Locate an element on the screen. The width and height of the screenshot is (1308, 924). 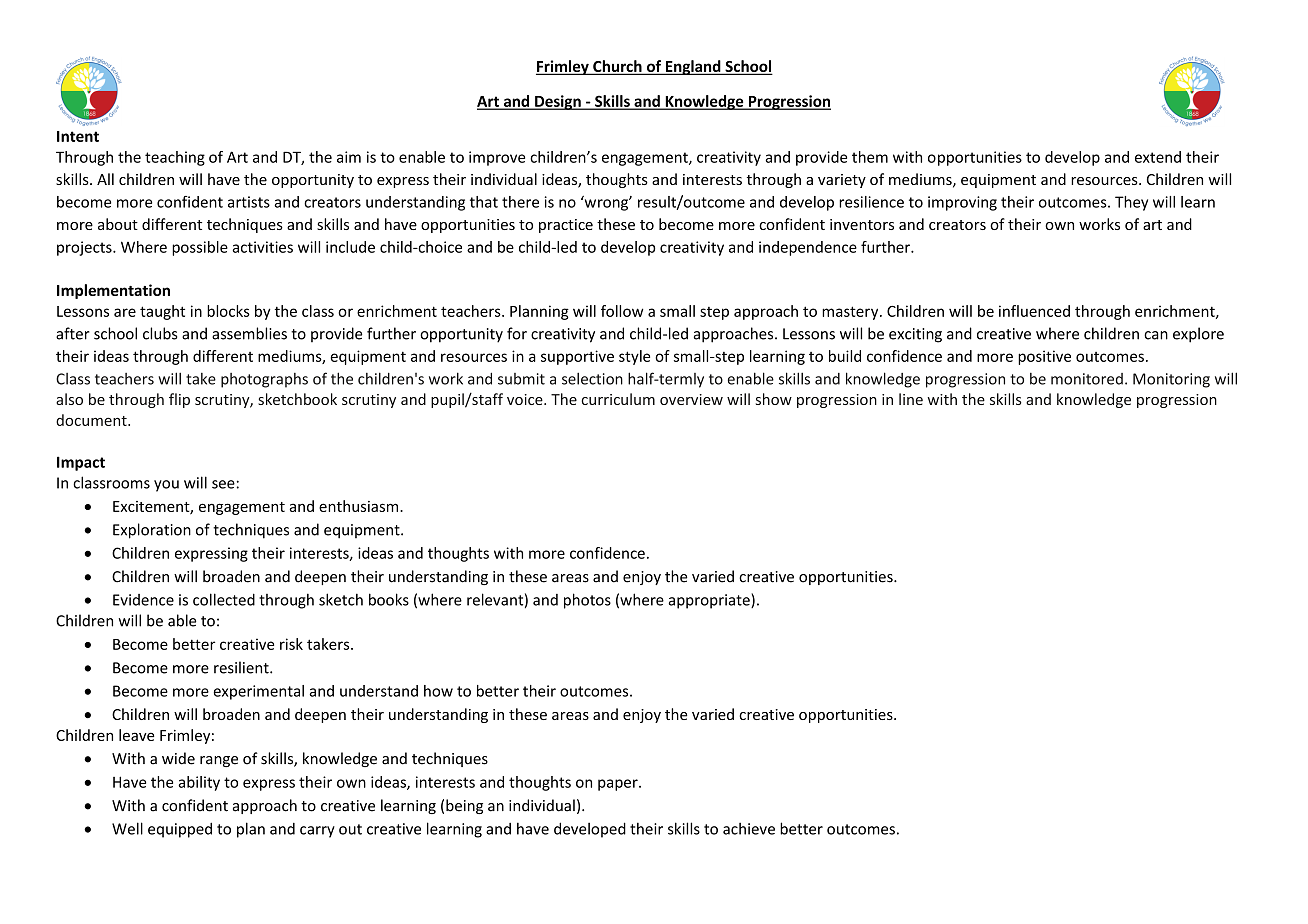
appropriate is located at coordinates (710, 601).
